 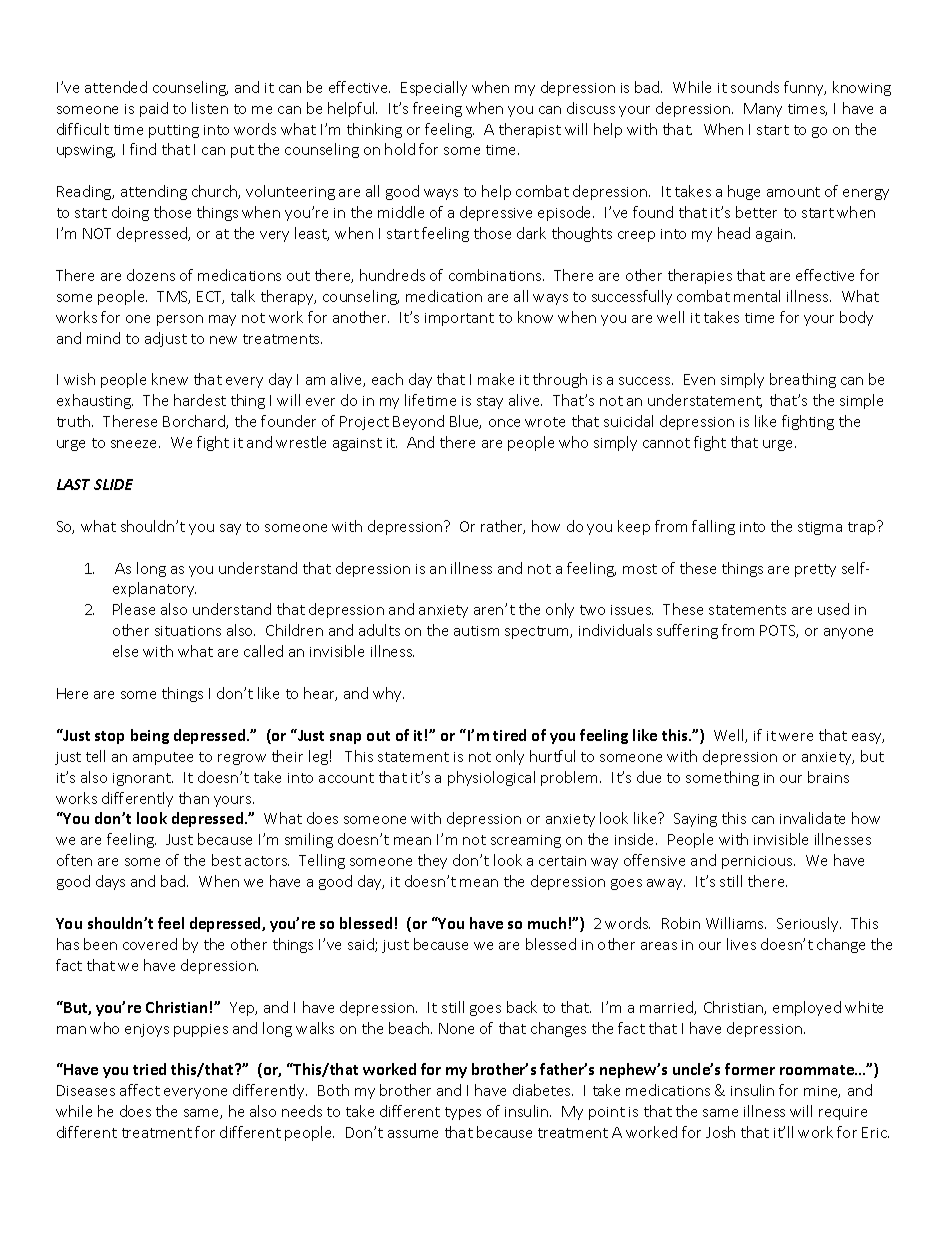 I want to click on Many, so click(x=763, y=110).
